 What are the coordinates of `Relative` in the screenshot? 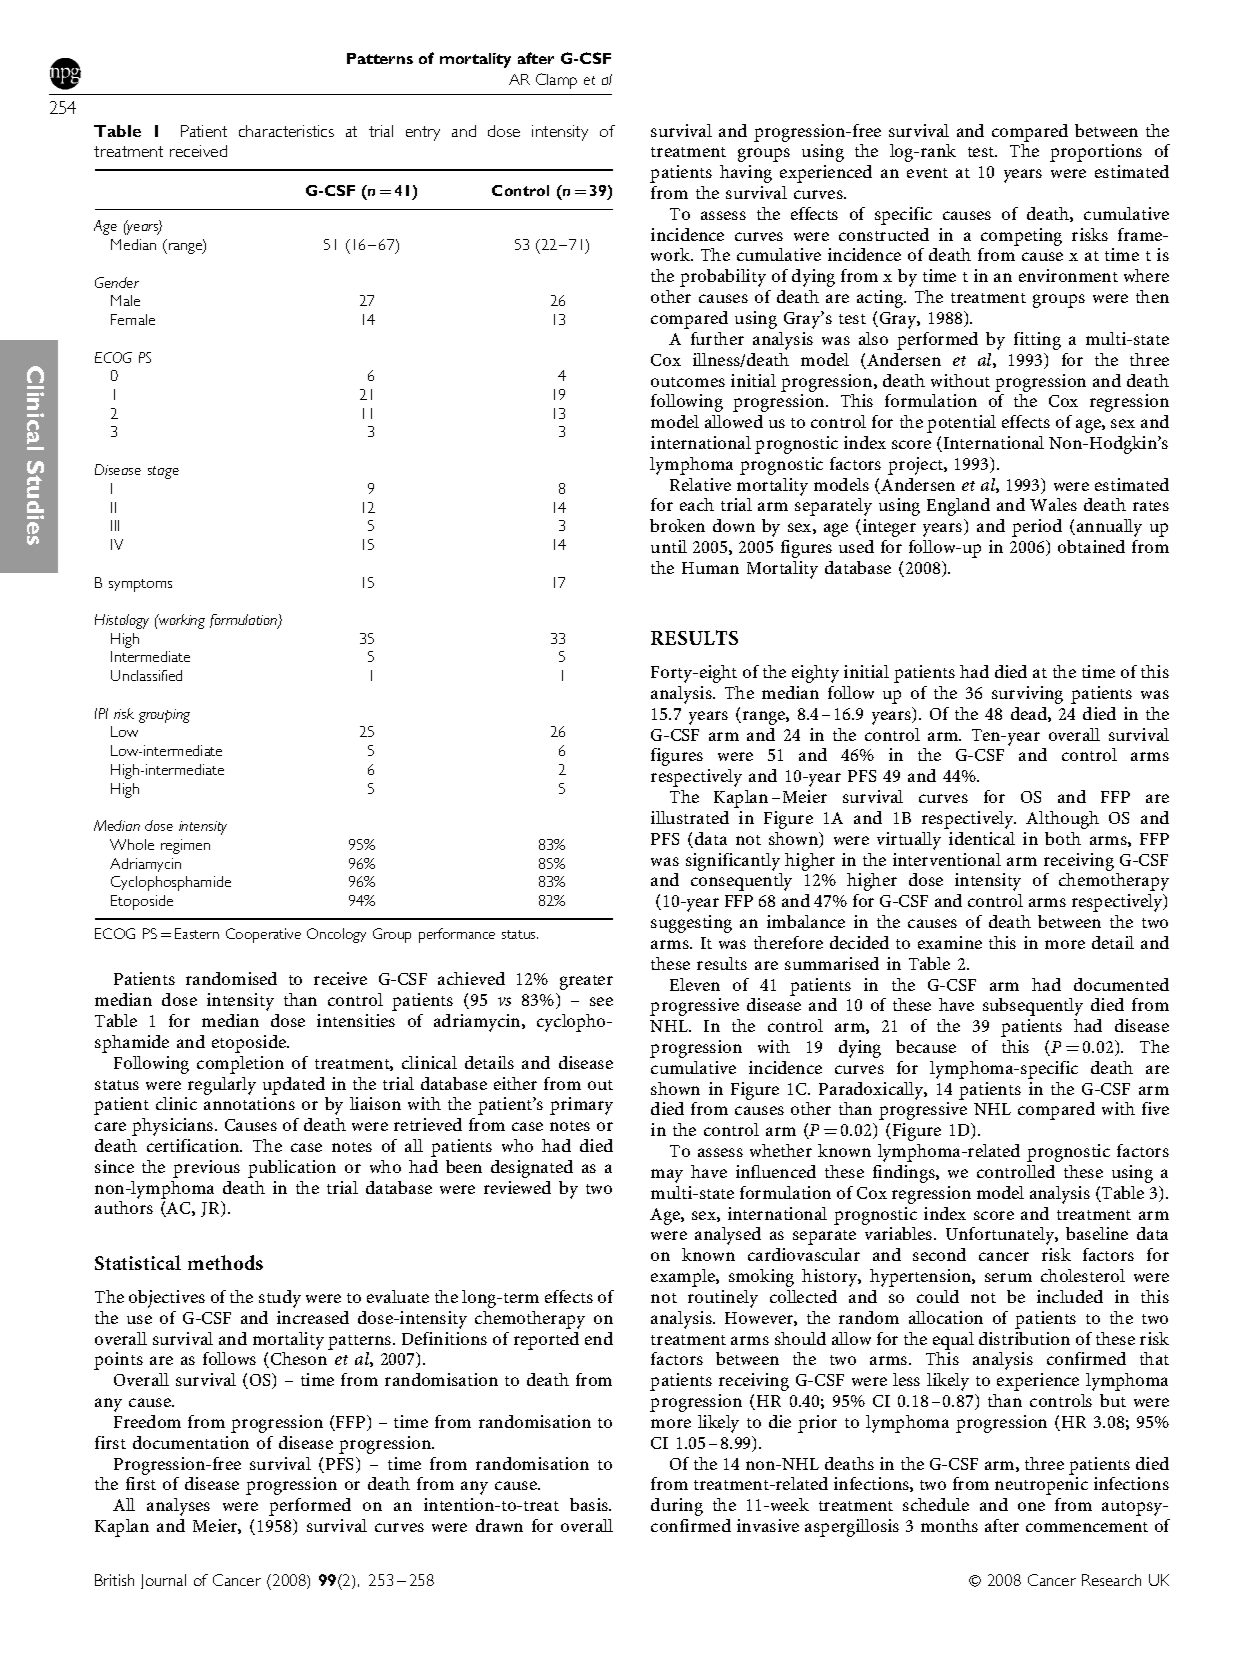 It's located at (700, 484).
